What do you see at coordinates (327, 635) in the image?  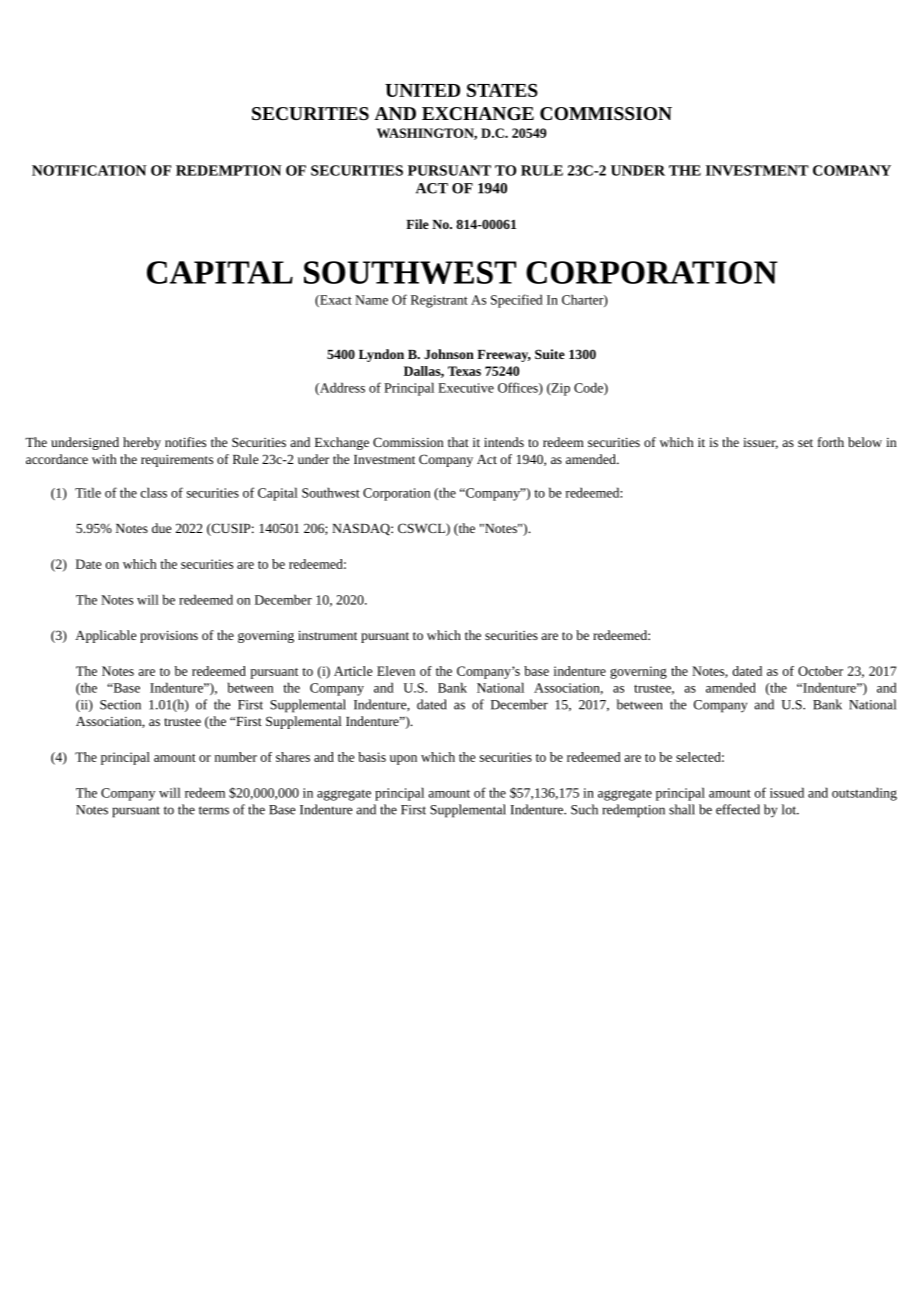 I see `instrument` at bounding box center [327, 635].
